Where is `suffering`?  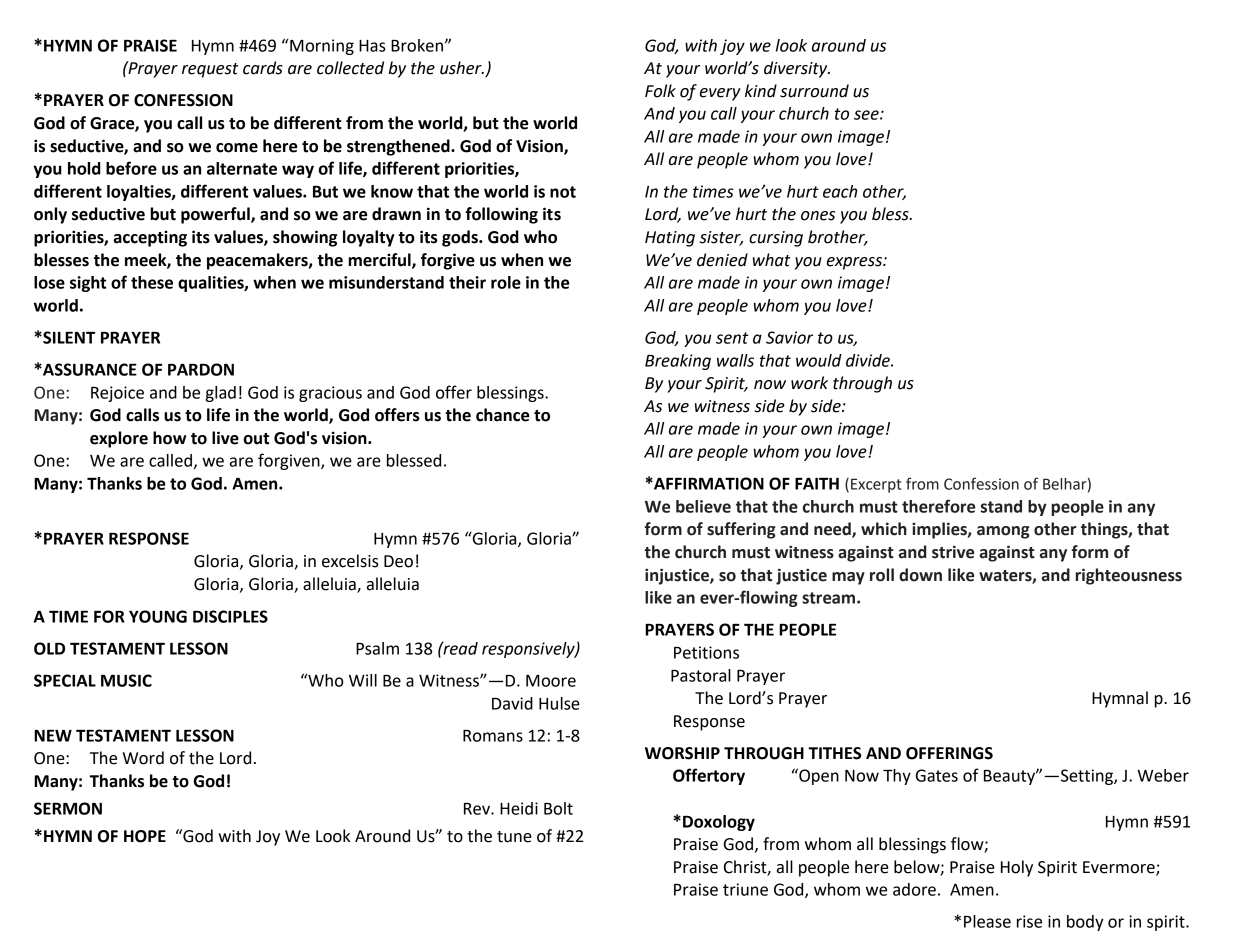 suffering is located at coordinates (741, 530).
